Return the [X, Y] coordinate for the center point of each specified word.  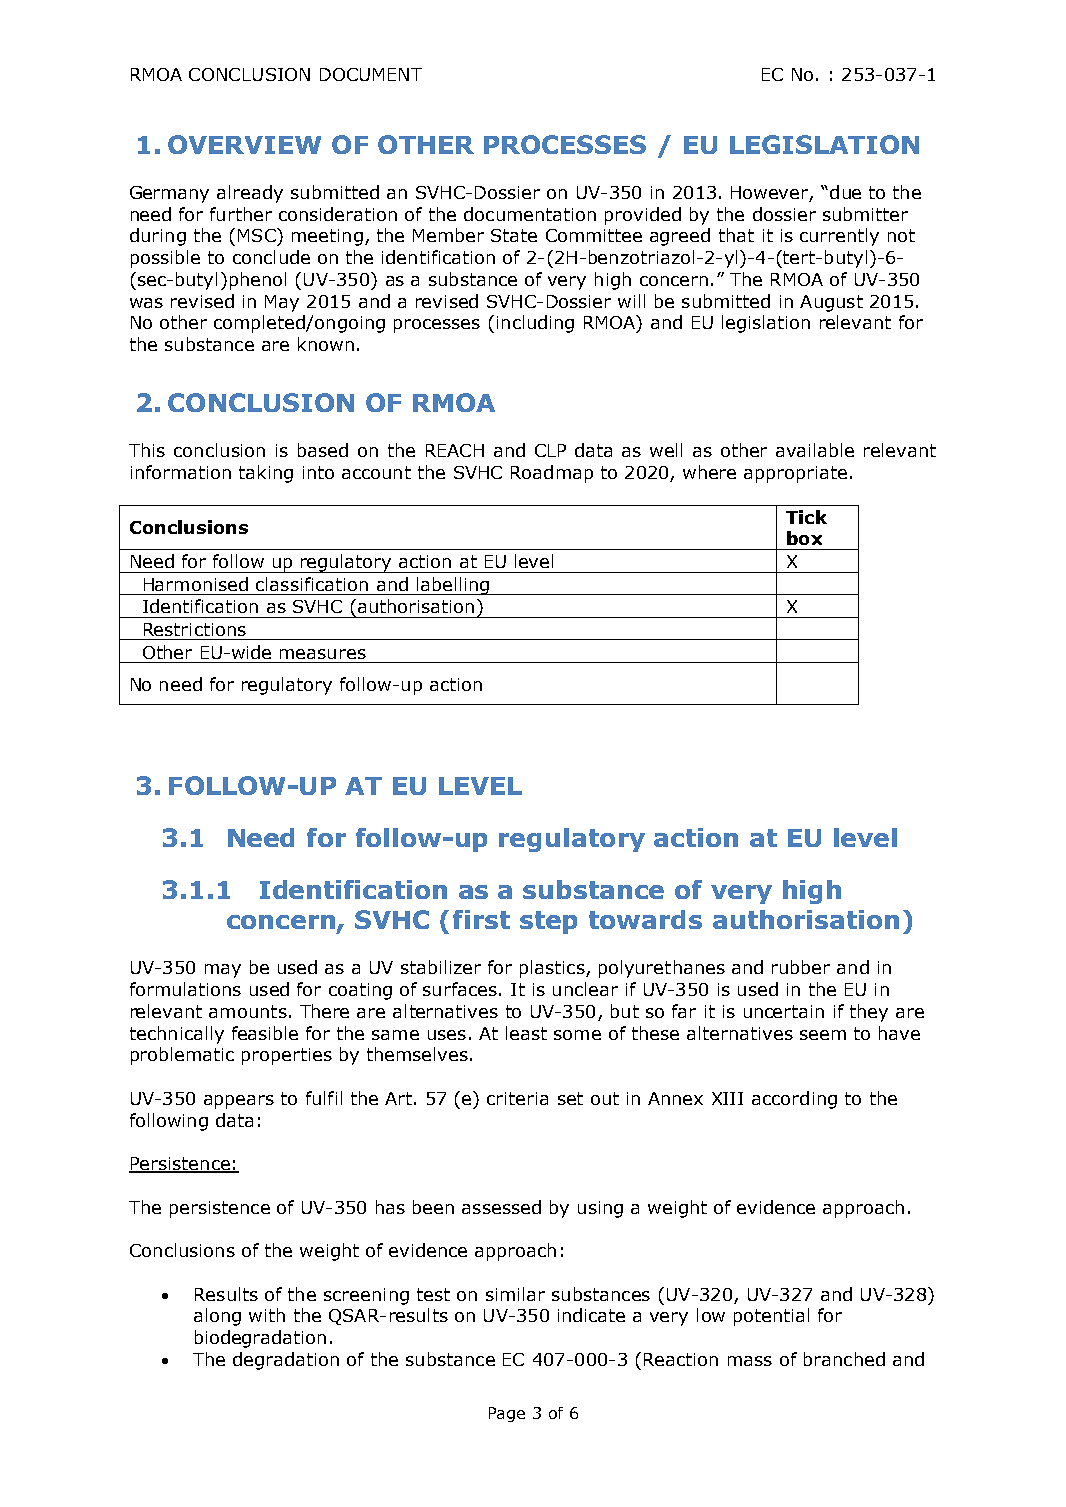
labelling [453, 586]
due [845, 192]
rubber [801, 967]
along [217, 1317]
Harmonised [196, 584]
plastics [553, 969]
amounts [248, 1011]
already [250, 194]
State [514, 235]
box [804, 538]
